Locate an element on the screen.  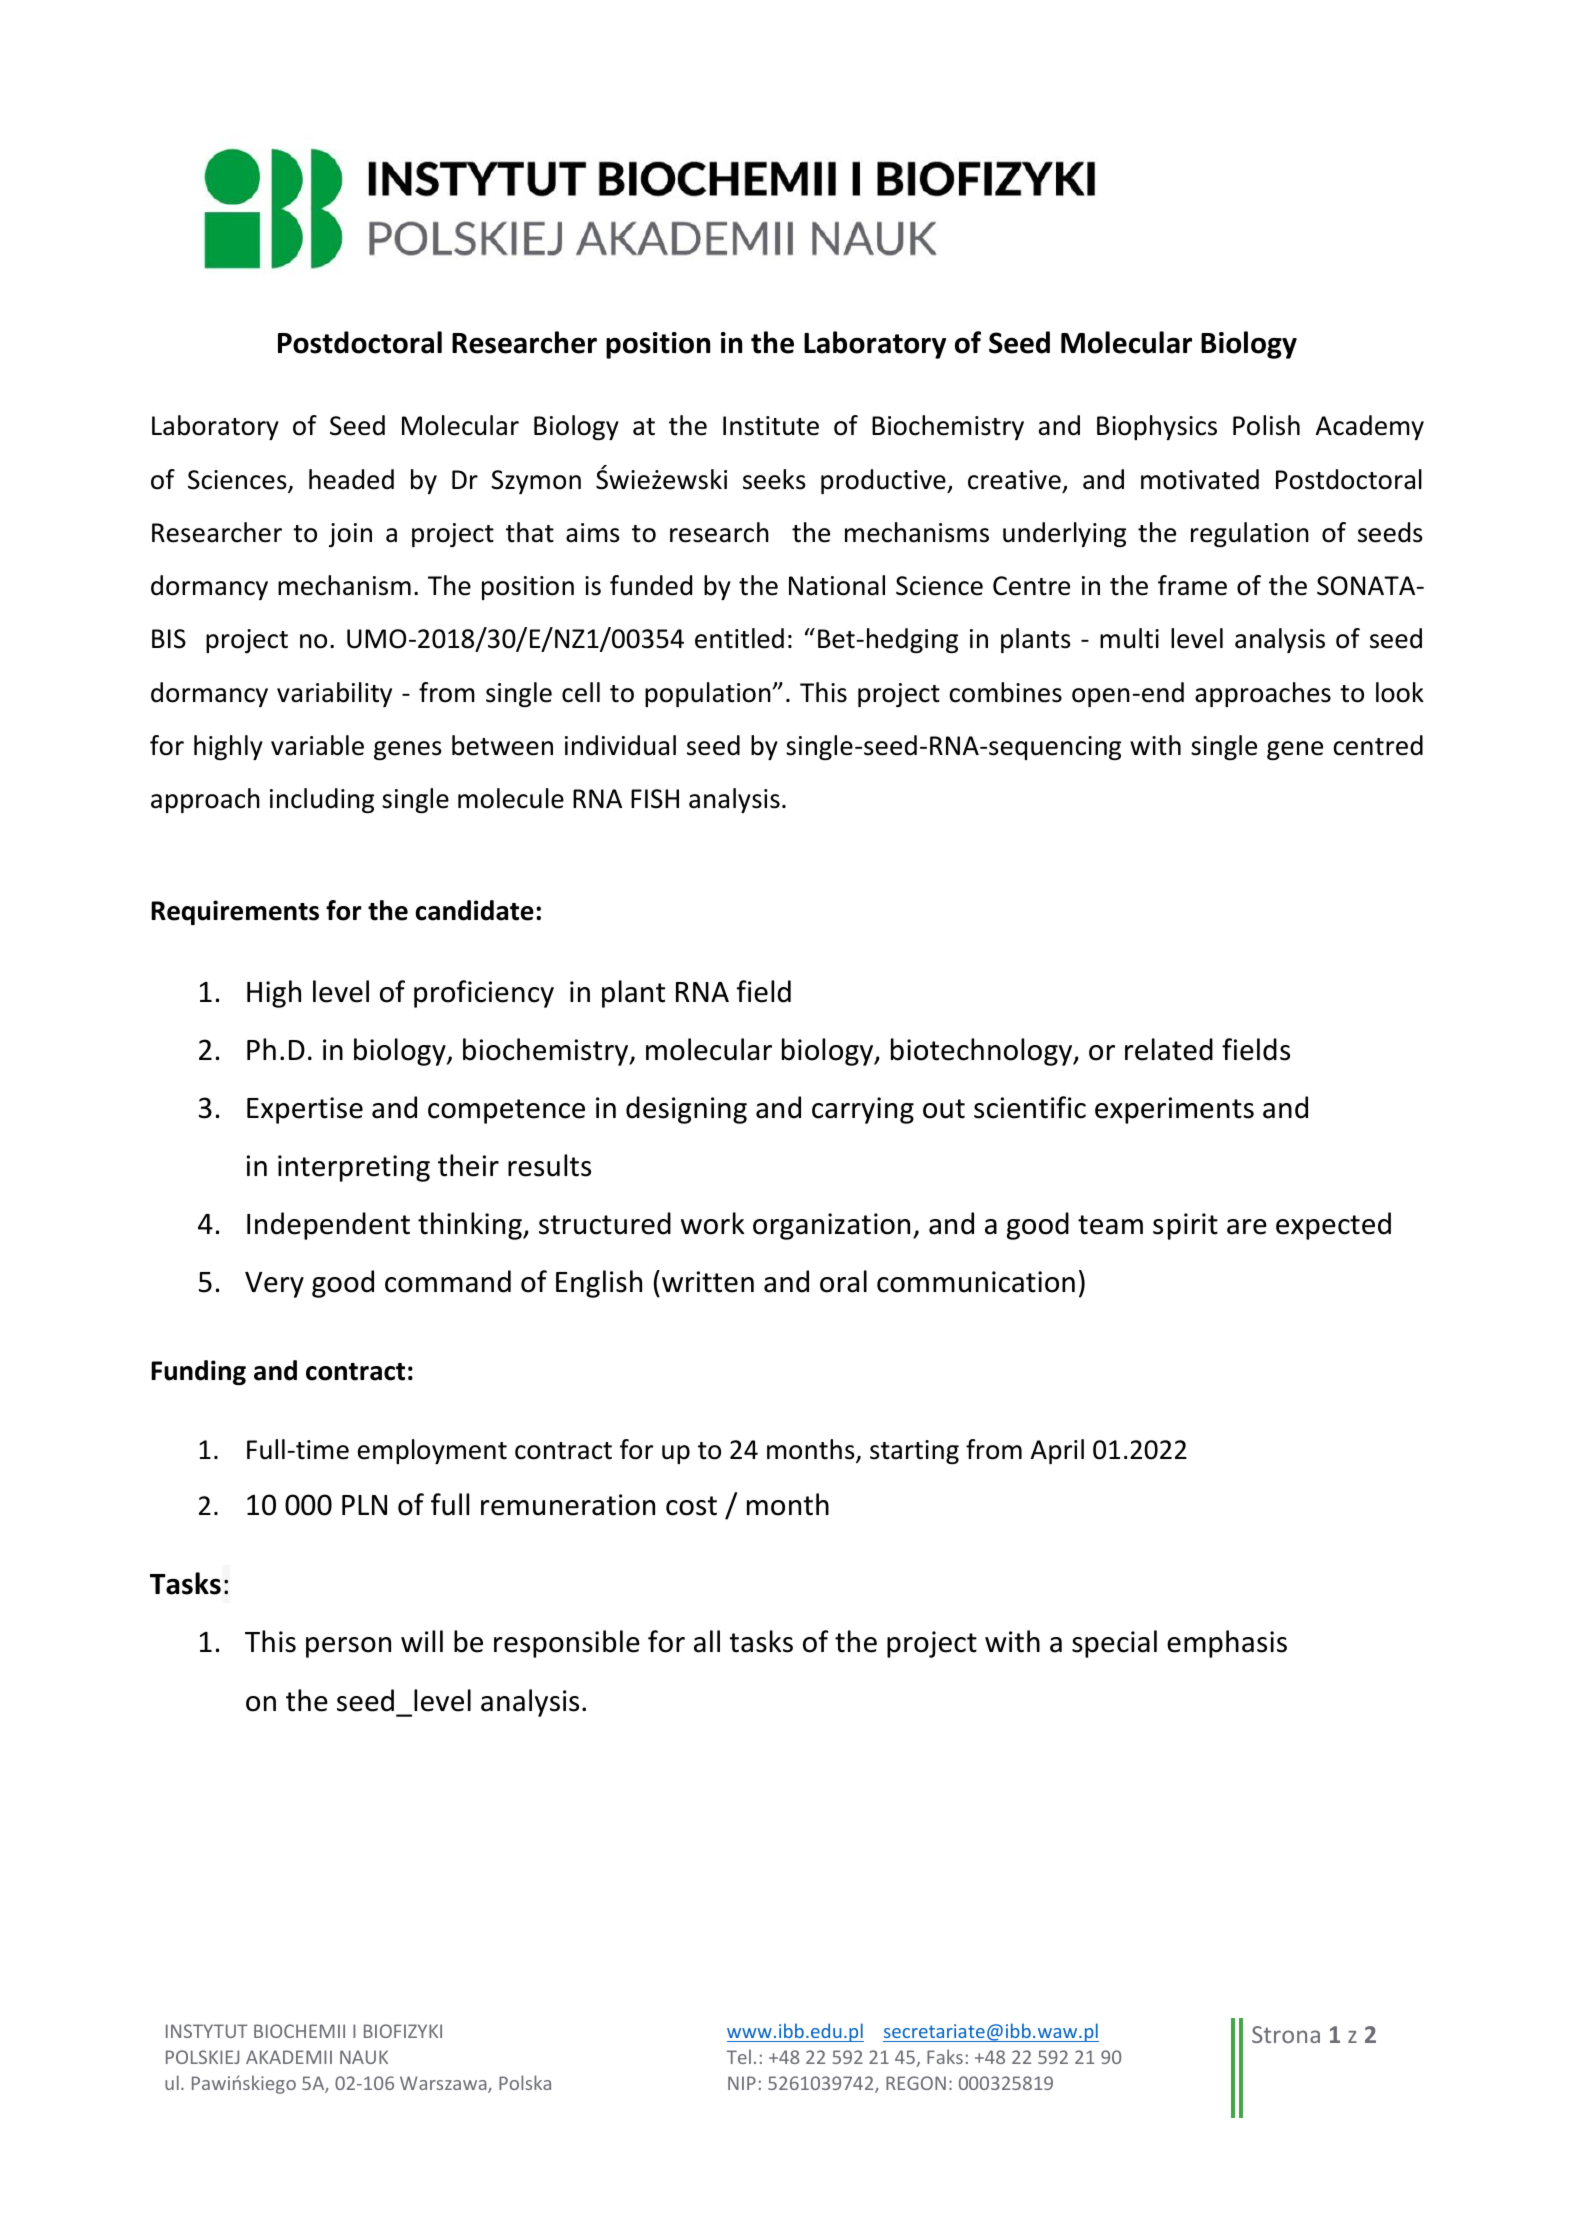
Strona is located at coordinates (1286, 2034).
